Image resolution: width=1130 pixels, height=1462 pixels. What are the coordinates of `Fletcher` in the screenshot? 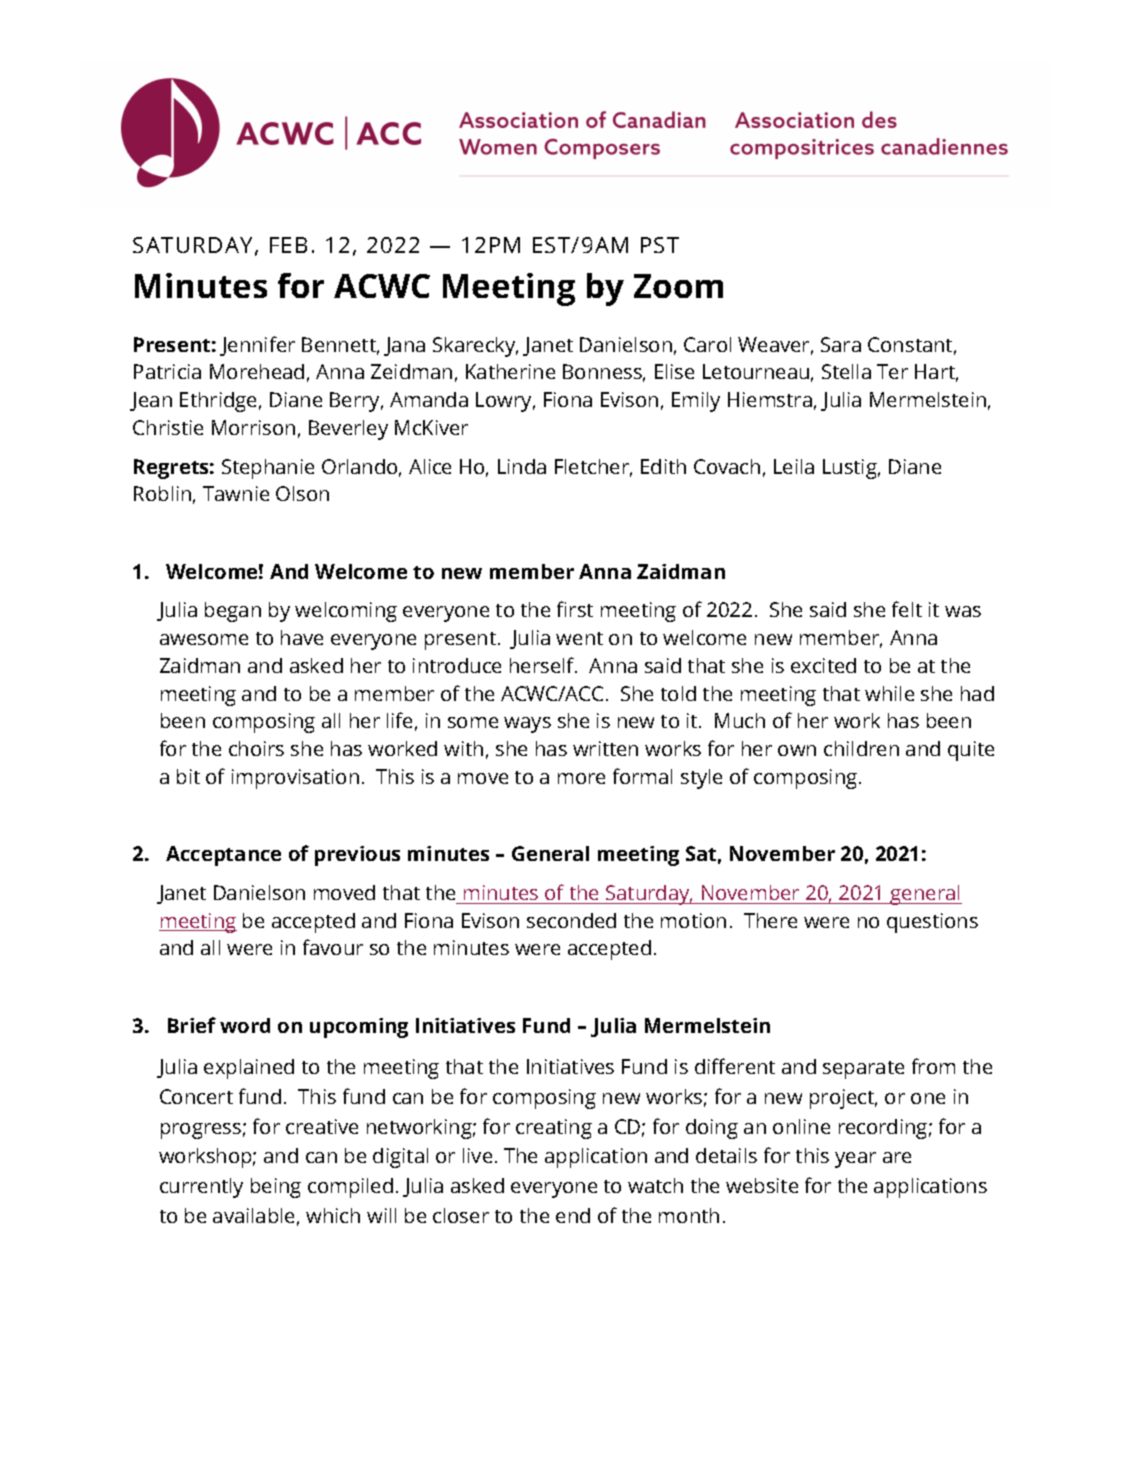 It's located at (593, 468).
